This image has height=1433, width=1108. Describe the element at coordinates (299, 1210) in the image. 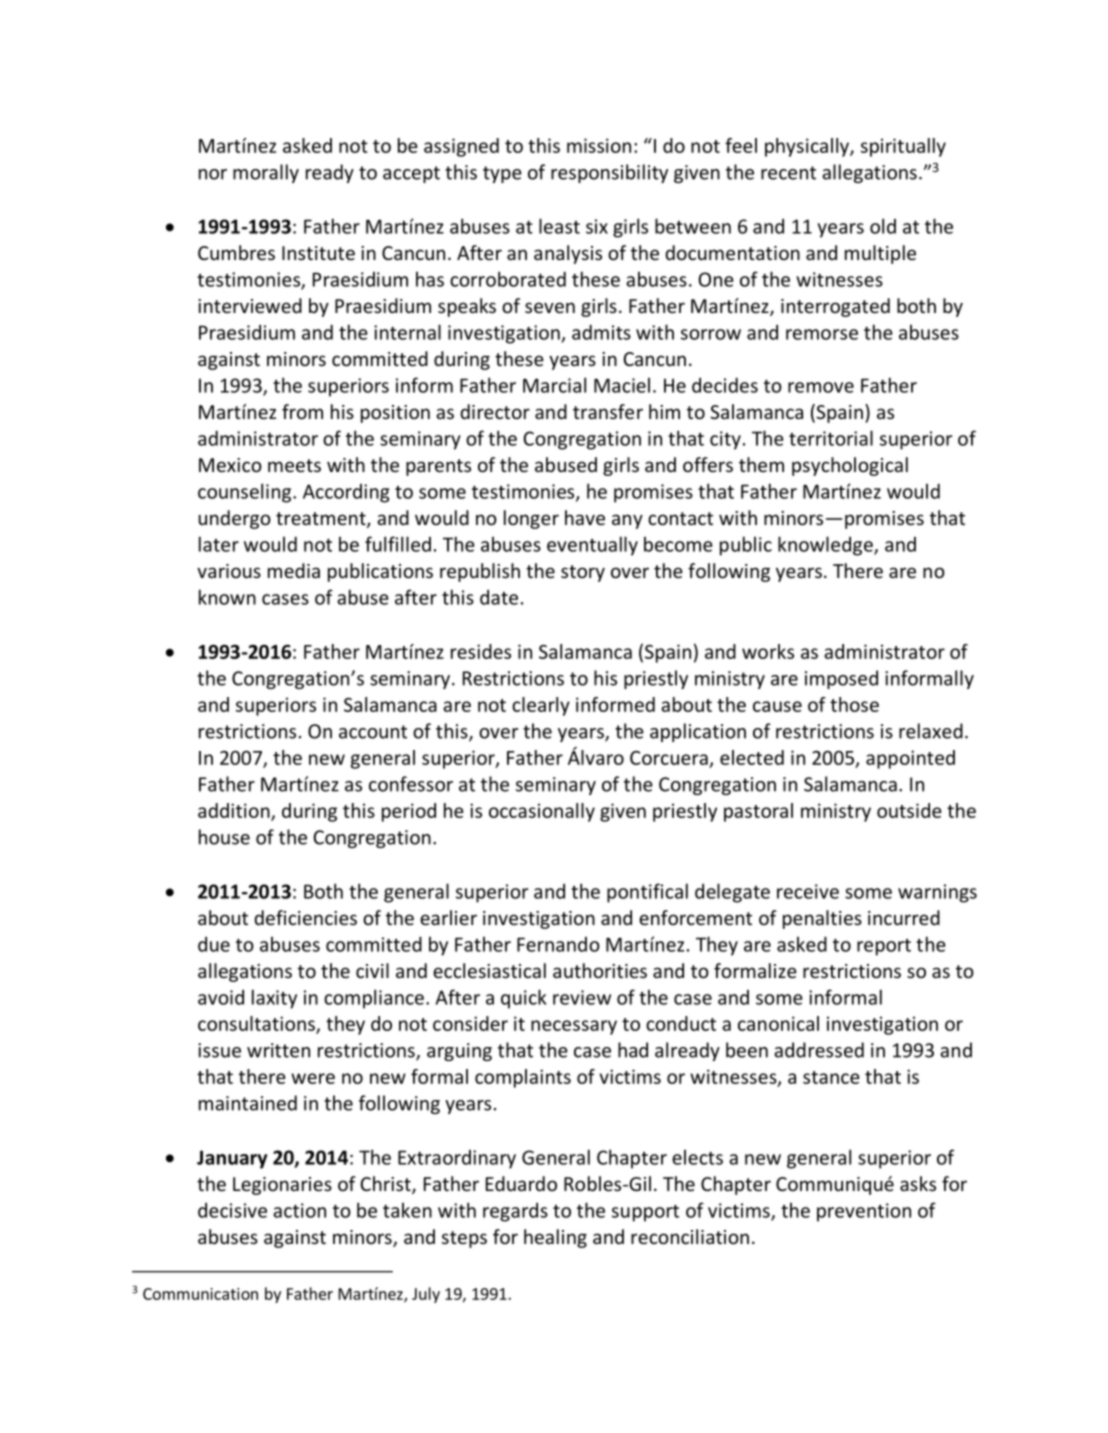

I see `action` at that location.
